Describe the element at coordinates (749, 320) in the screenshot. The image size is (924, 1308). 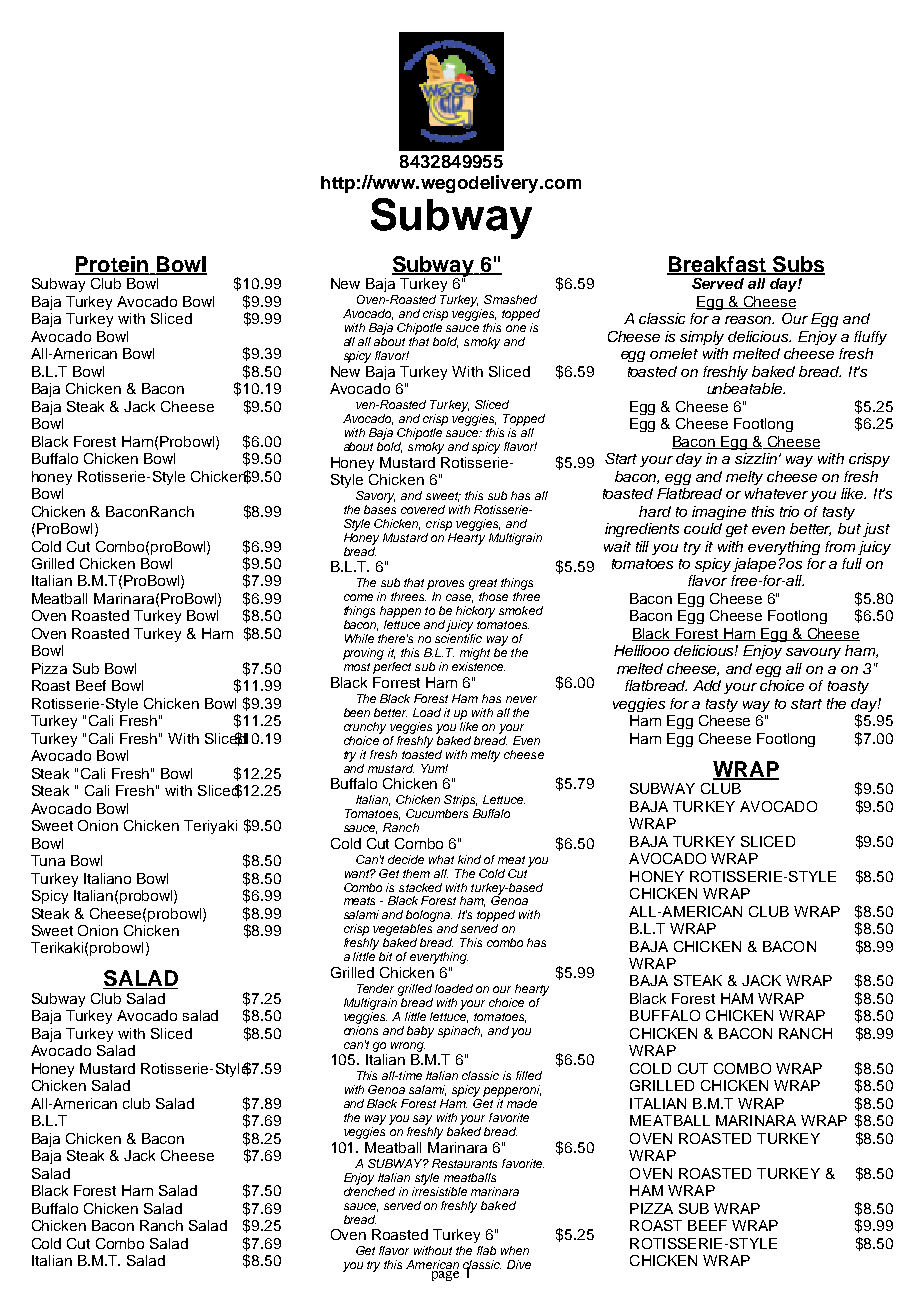
I see `reason` at that location.
